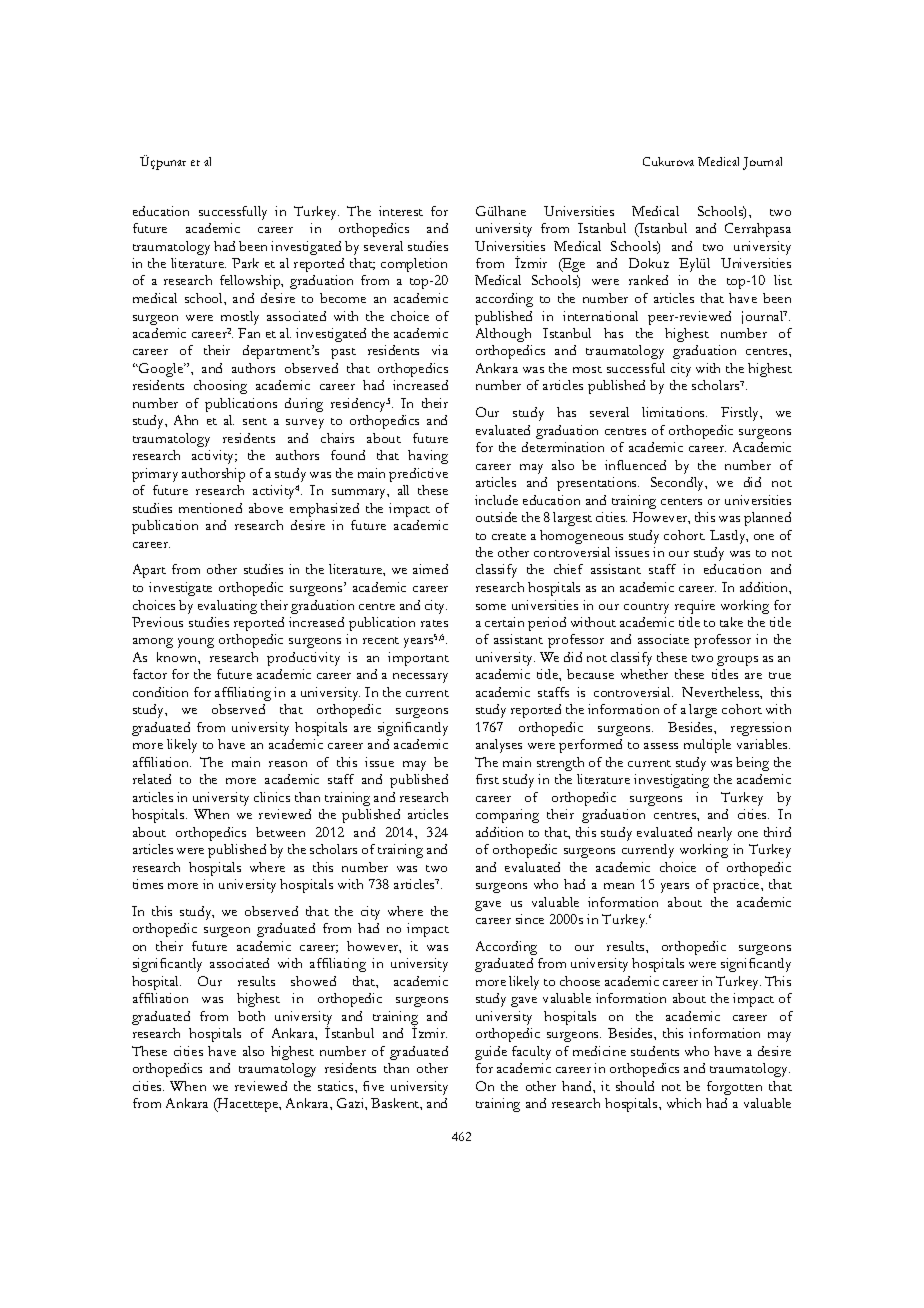  Describe the element at coordinates (245, 263) in the image. I see `Park` at that location.
